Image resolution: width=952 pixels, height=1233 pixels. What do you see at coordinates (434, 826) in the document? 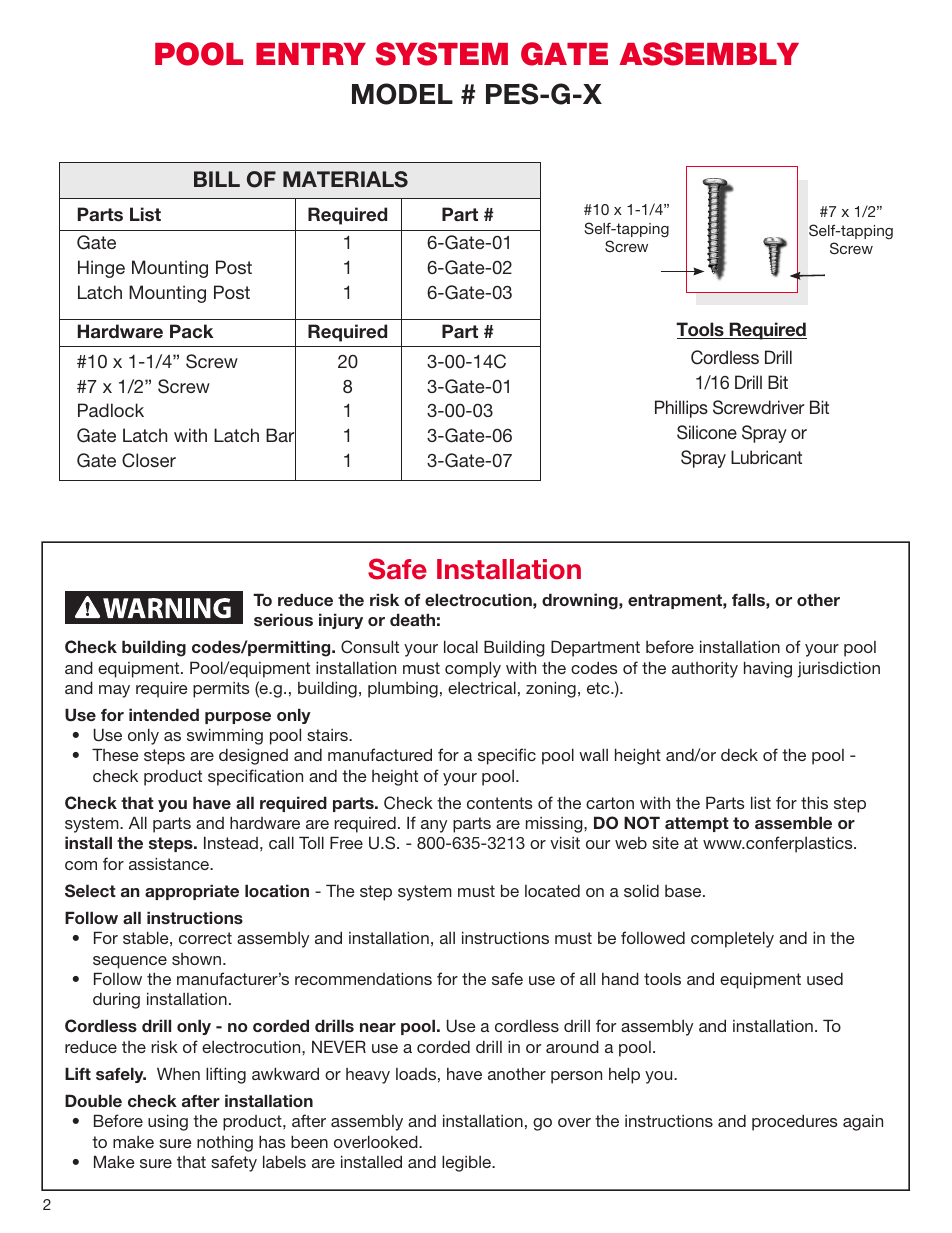
I see `any` at bounding box center [434, 826].
